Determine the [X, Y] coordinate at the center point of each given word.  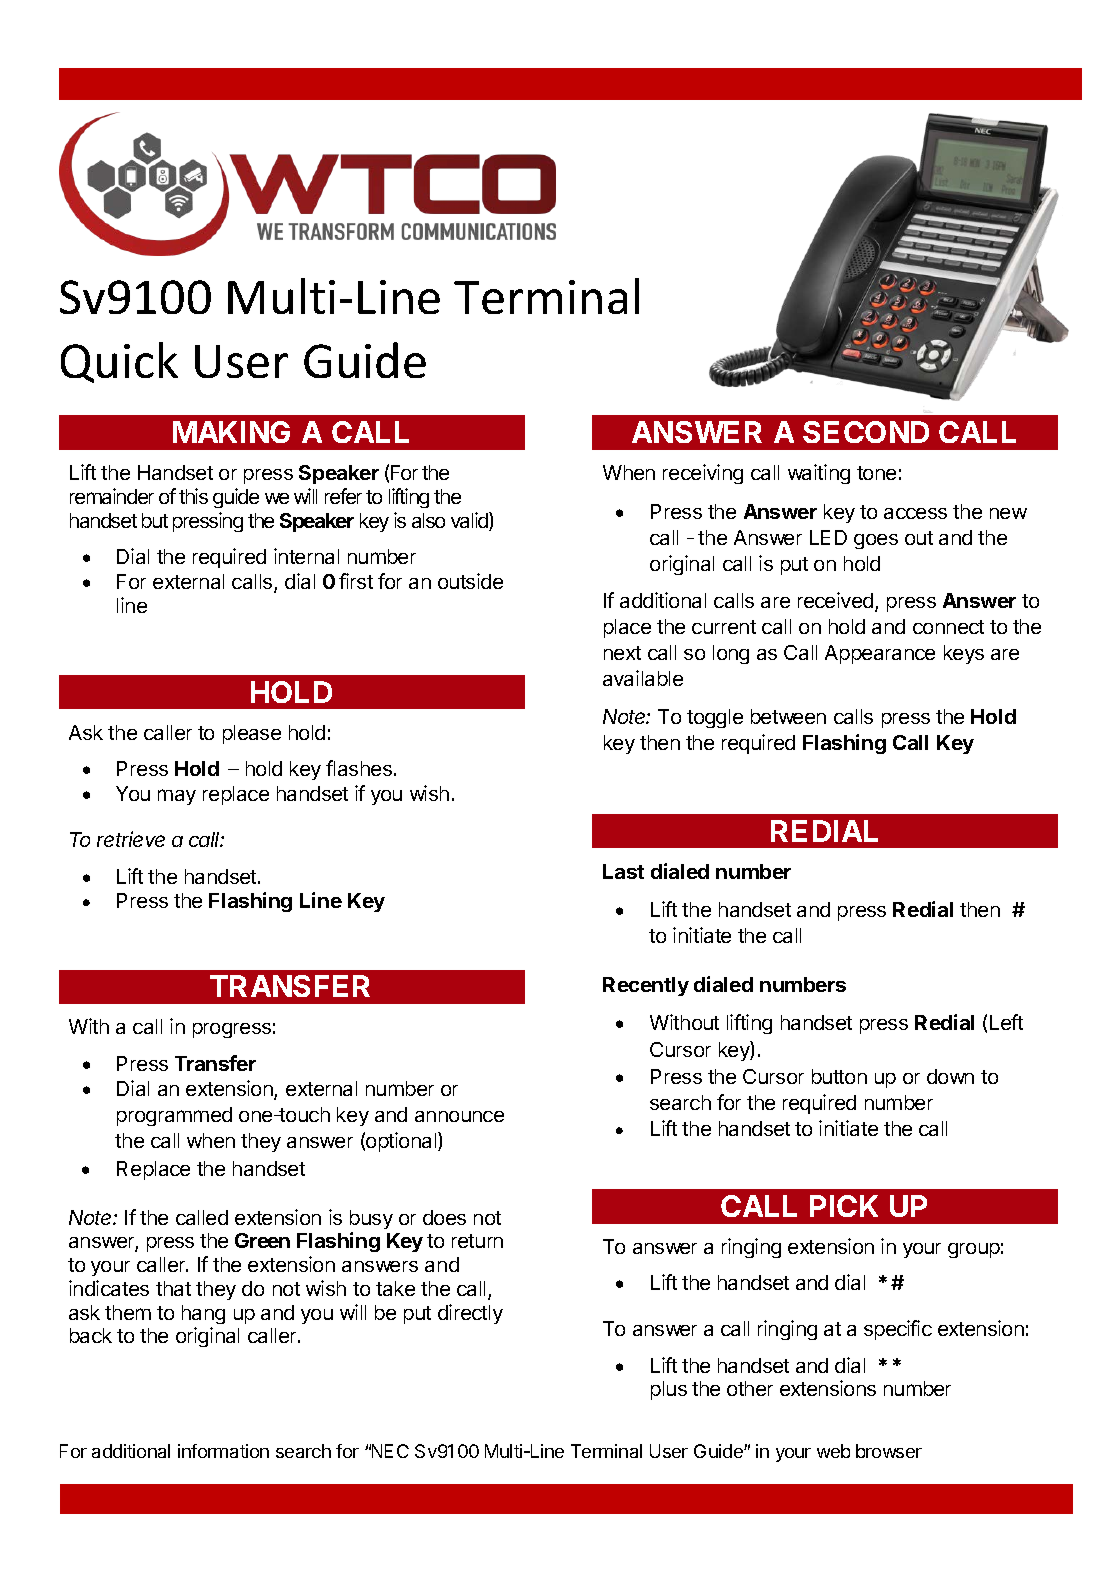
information [223, 1451]
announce [459, 1116]
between [788, 716]
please [252, 734]
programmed [174, 1116]
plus [669, 1390]
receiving [703, 474]
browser [889, 1451]
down [950, 1076]
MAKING [231, 432]
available [643, 678]
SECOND [866, 432]
